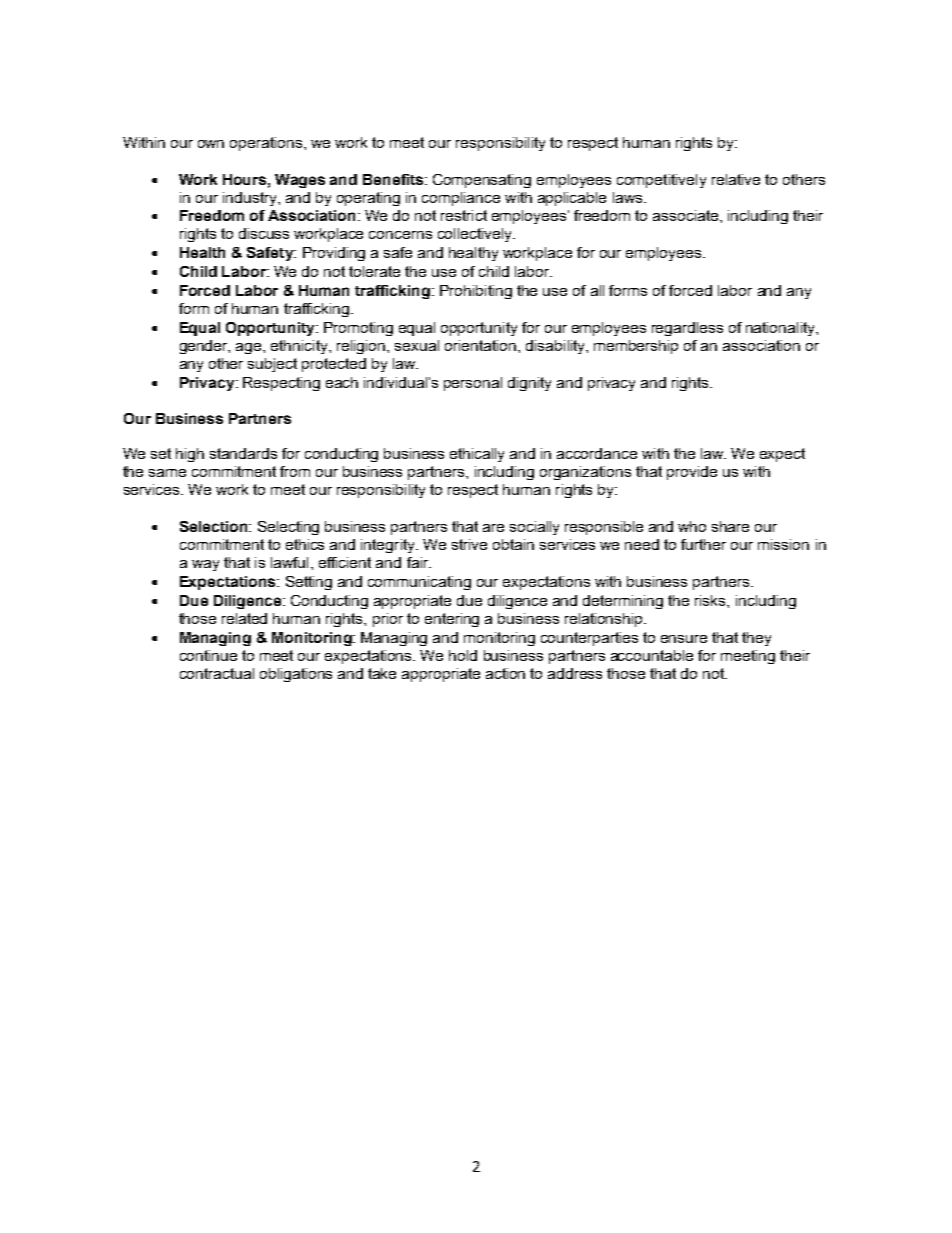 The height and width of the document is (1233, 952). I want to click on Compensating, so click(482, 181).
